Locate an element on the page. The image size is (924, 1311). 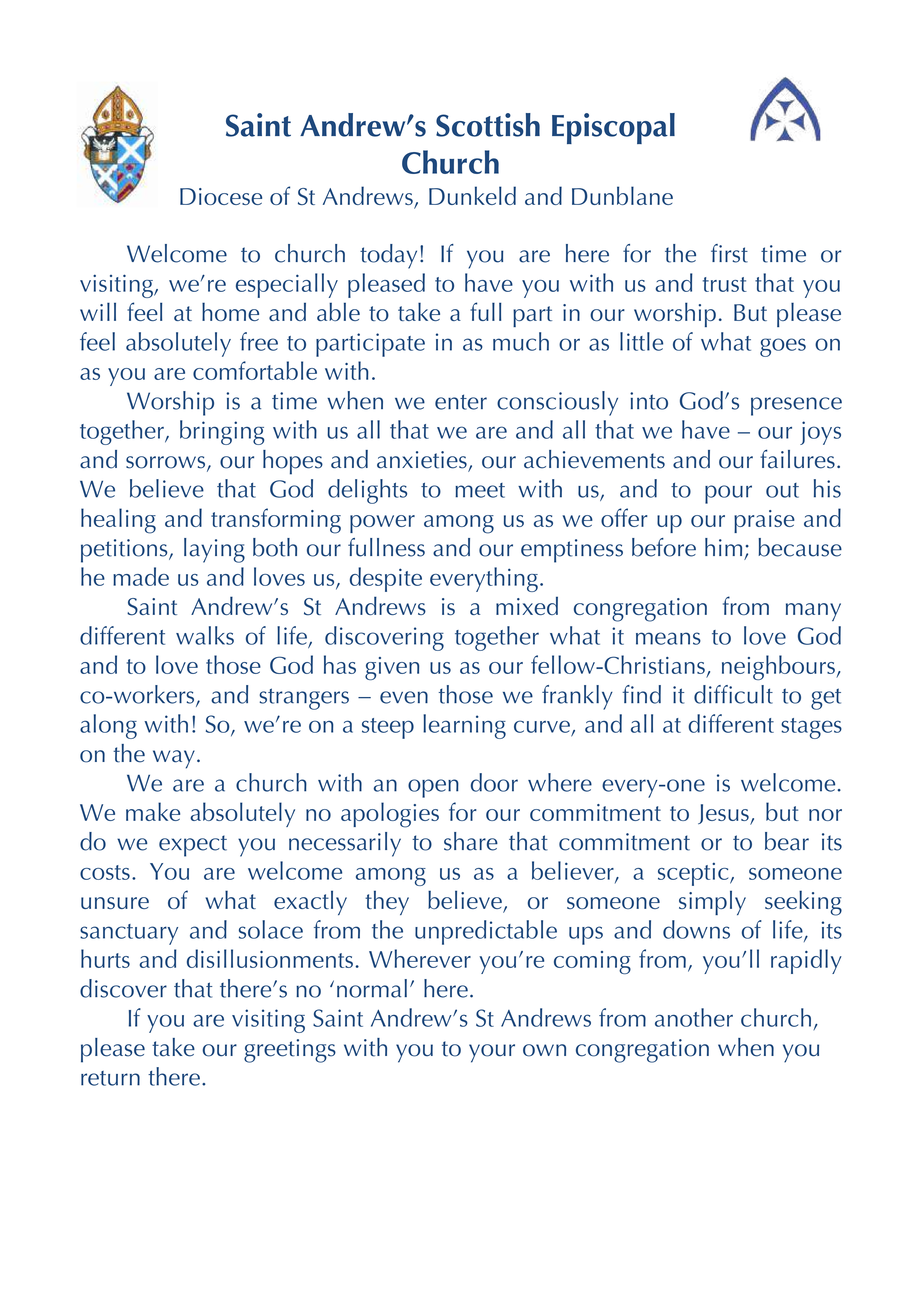
learning is located at coordinates (464, 726).
